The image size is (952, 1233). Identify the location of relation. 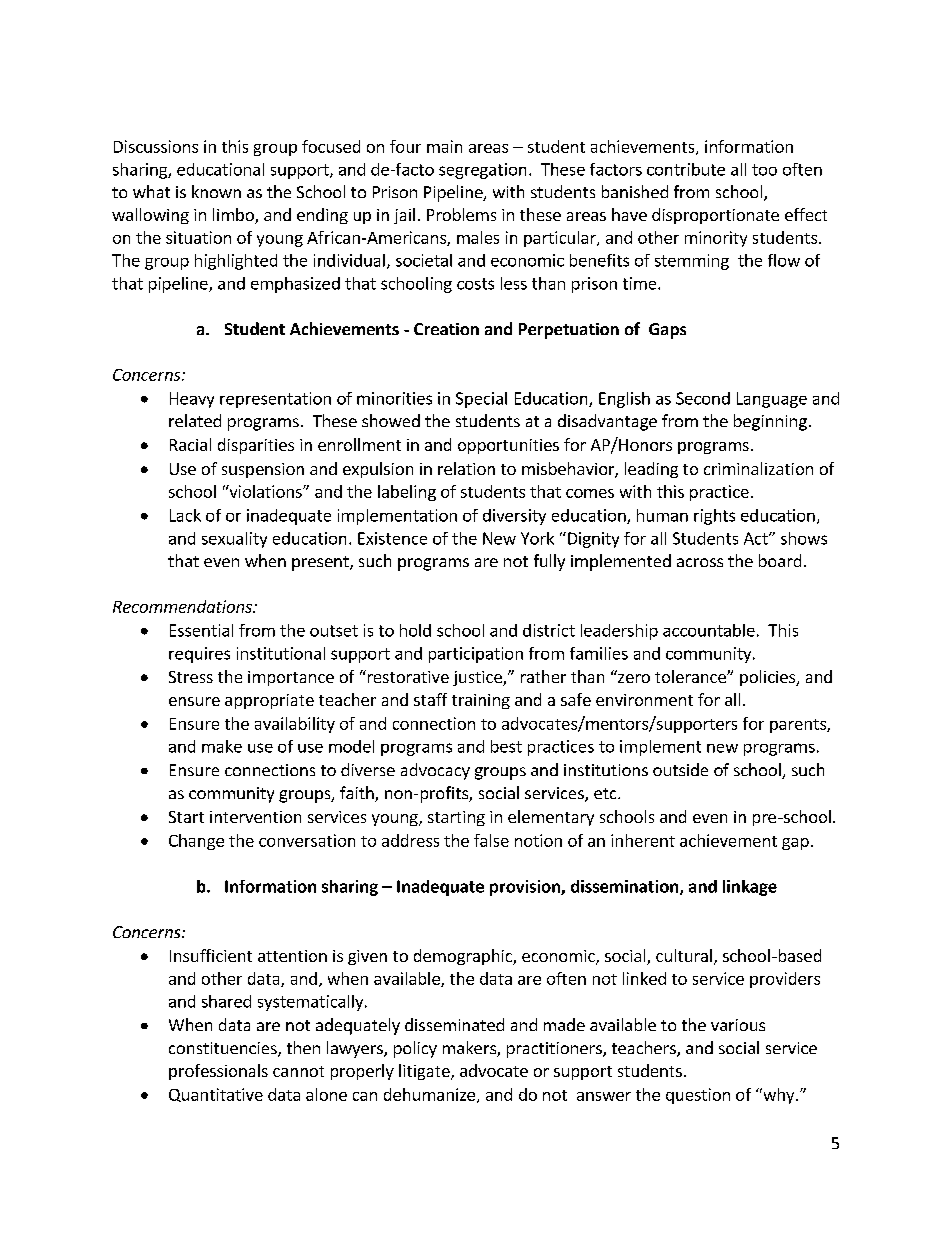
(466, 468).
